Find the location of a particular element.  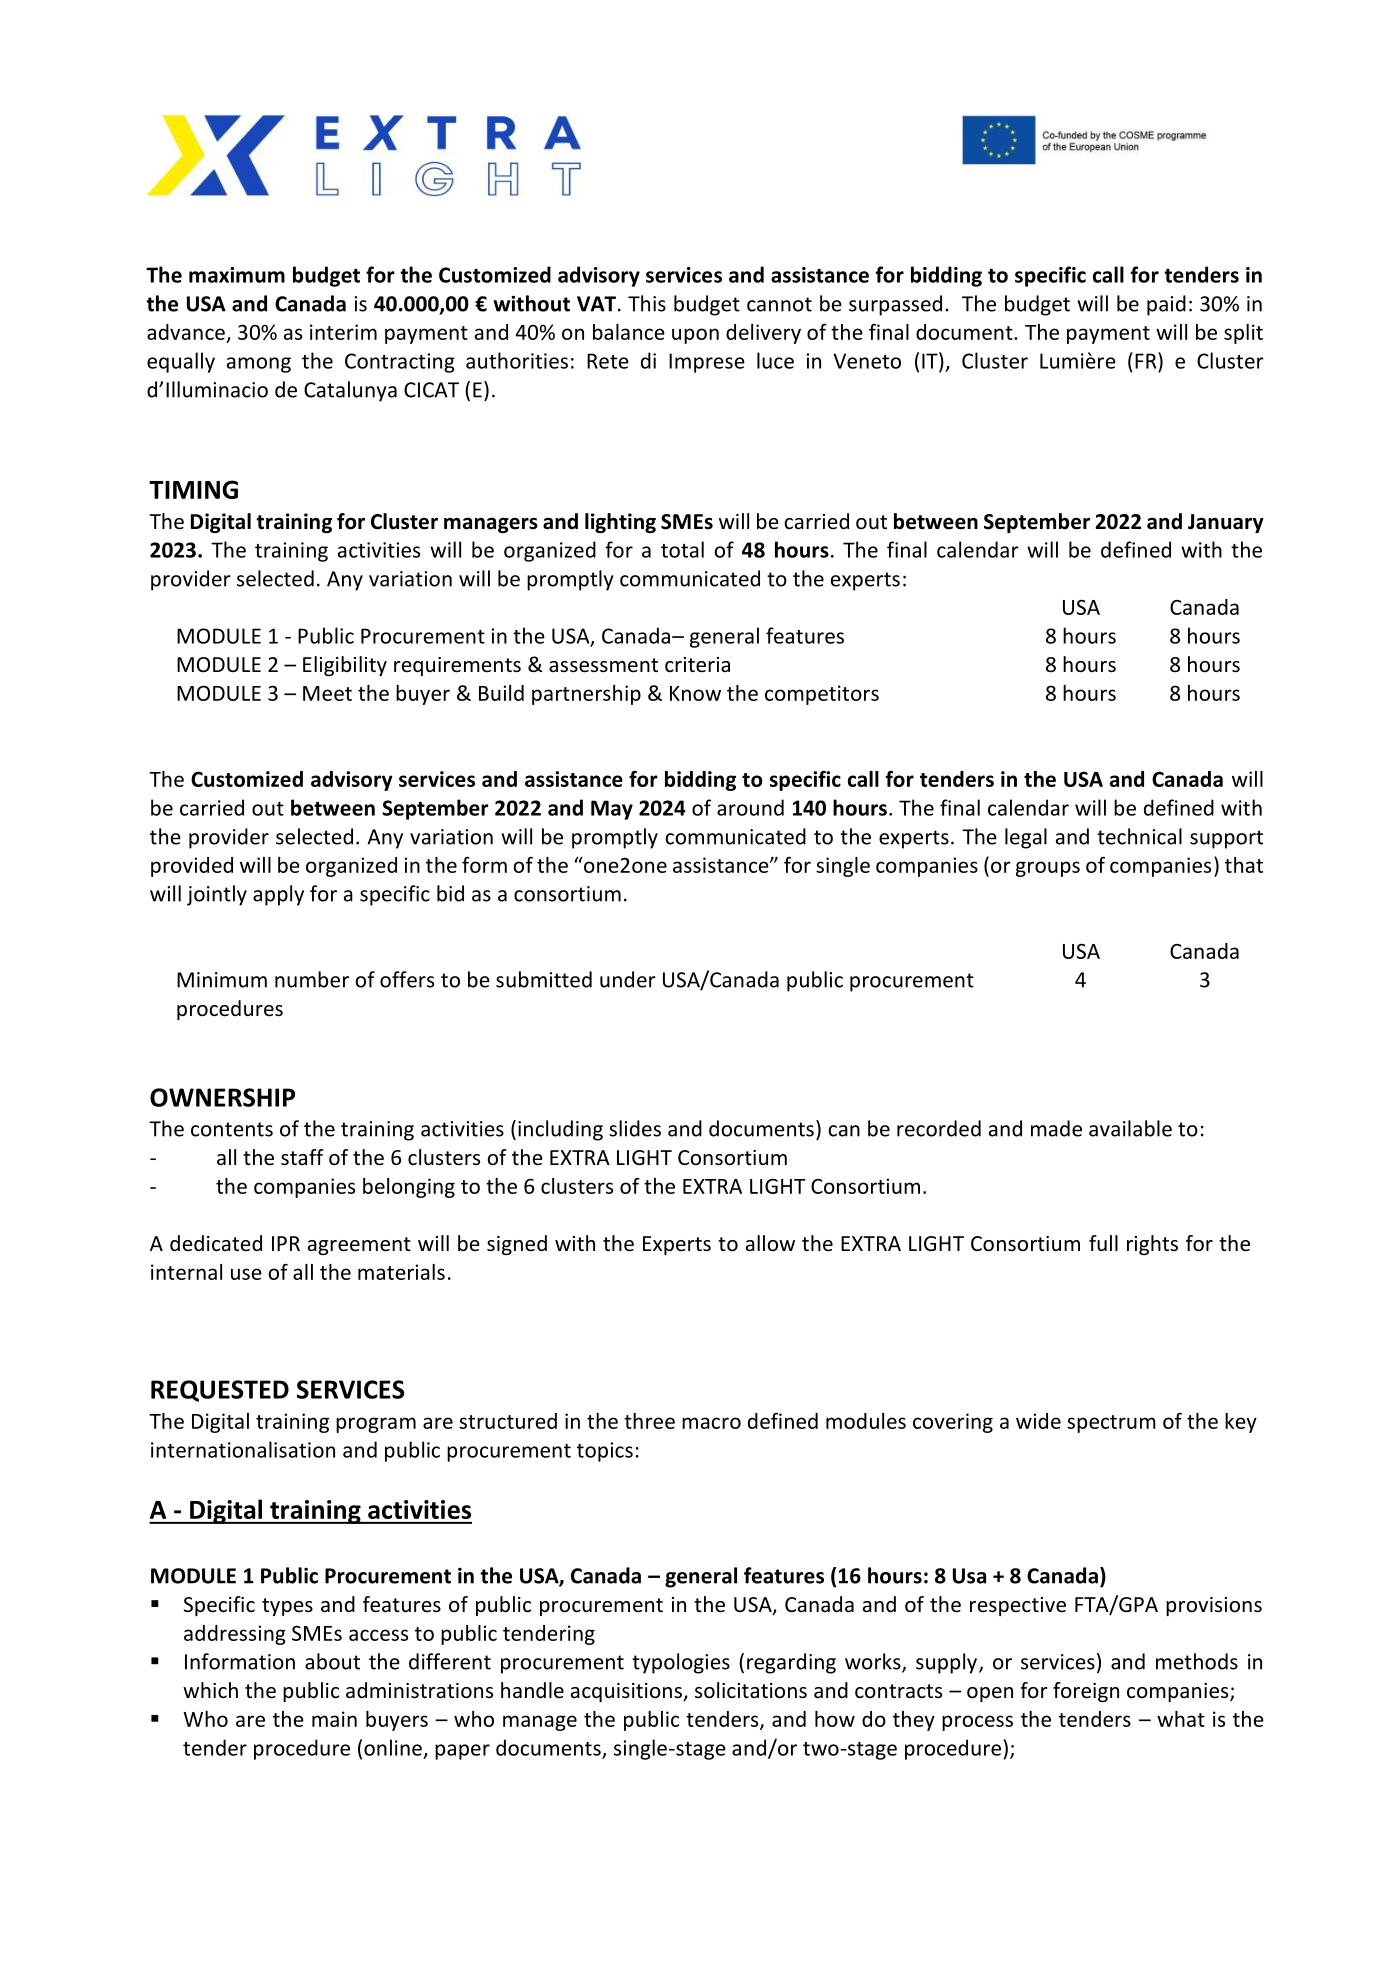

macro is located at coordinates (711, 1423).
